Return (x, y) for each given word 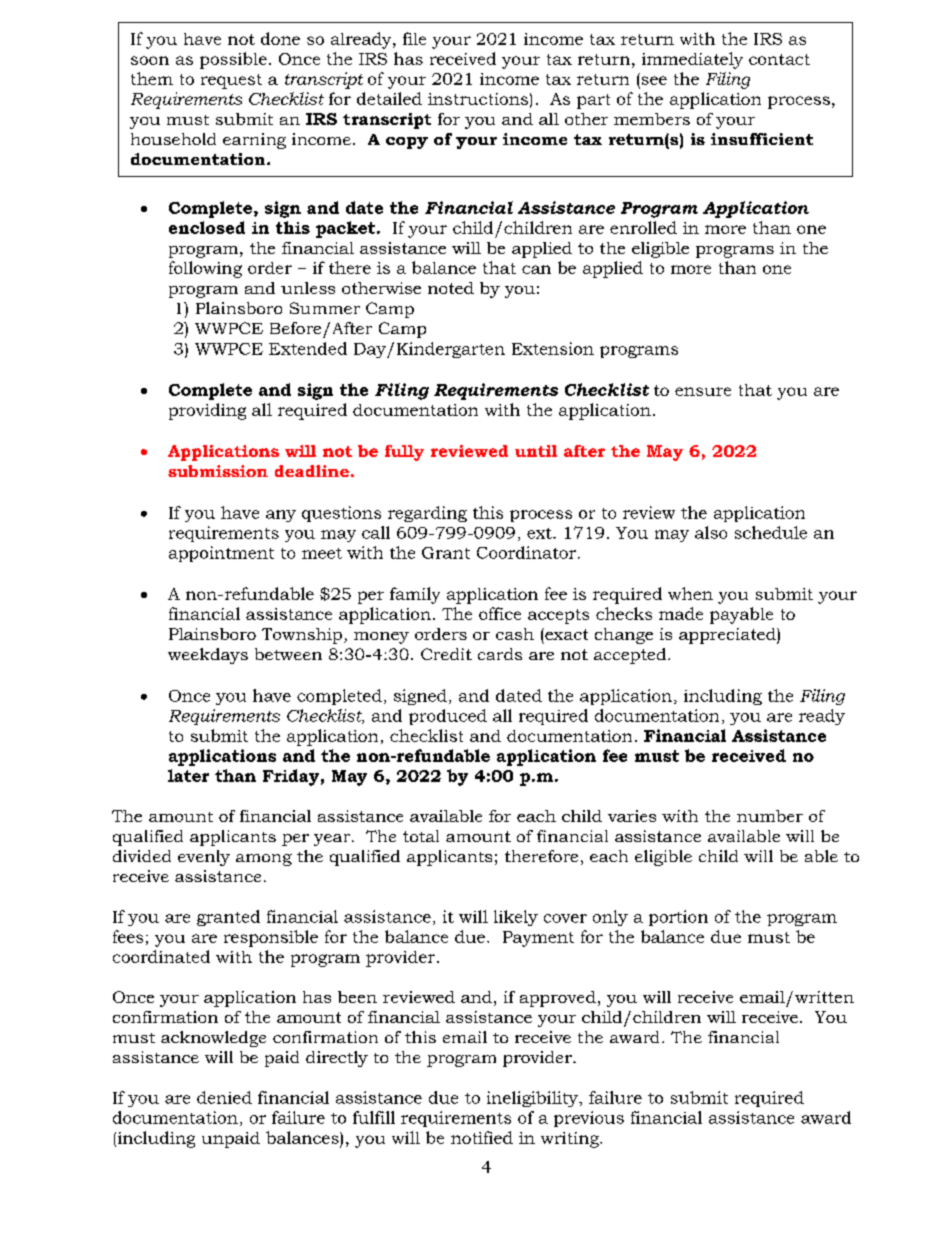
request (231, 81)
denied (224, 1097)
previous (589, 1119)
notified (482, 1137)
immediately (692, 60)
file (414, 38)
